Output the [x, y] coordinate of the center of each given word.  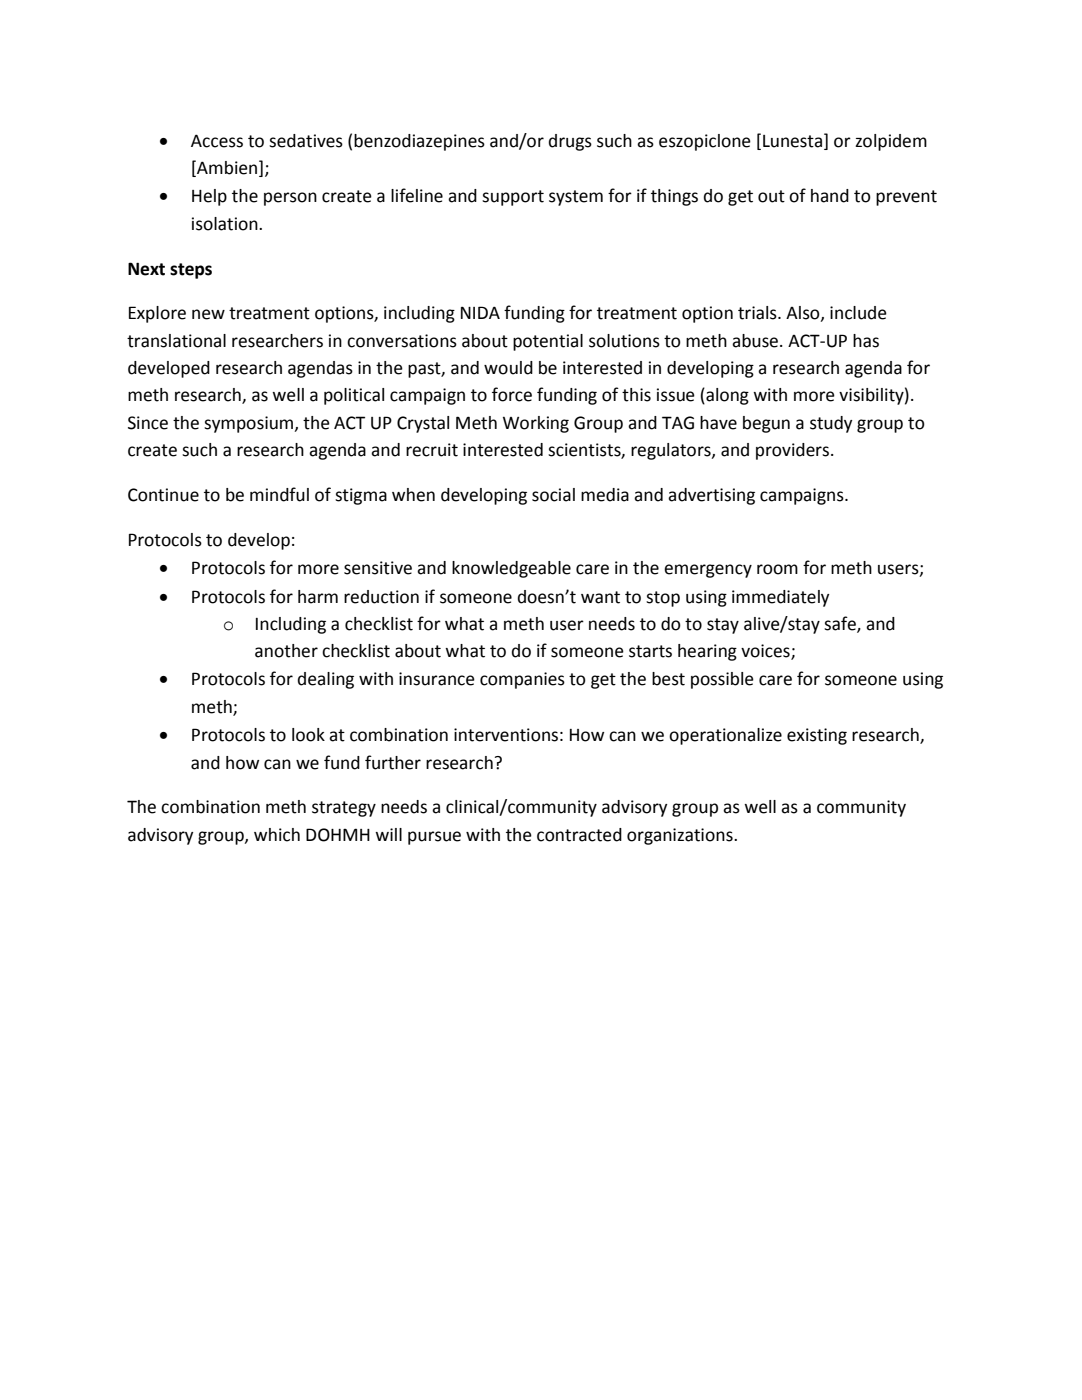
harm [318, 597]
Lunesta [792, 141]
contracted [579, 835]
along [726, 396]
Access [217, 141]
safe [841, 624]
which [277, 835]
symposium [249, 424]
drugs [570, 142]
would [508, 368]
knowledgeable [511, 569]
